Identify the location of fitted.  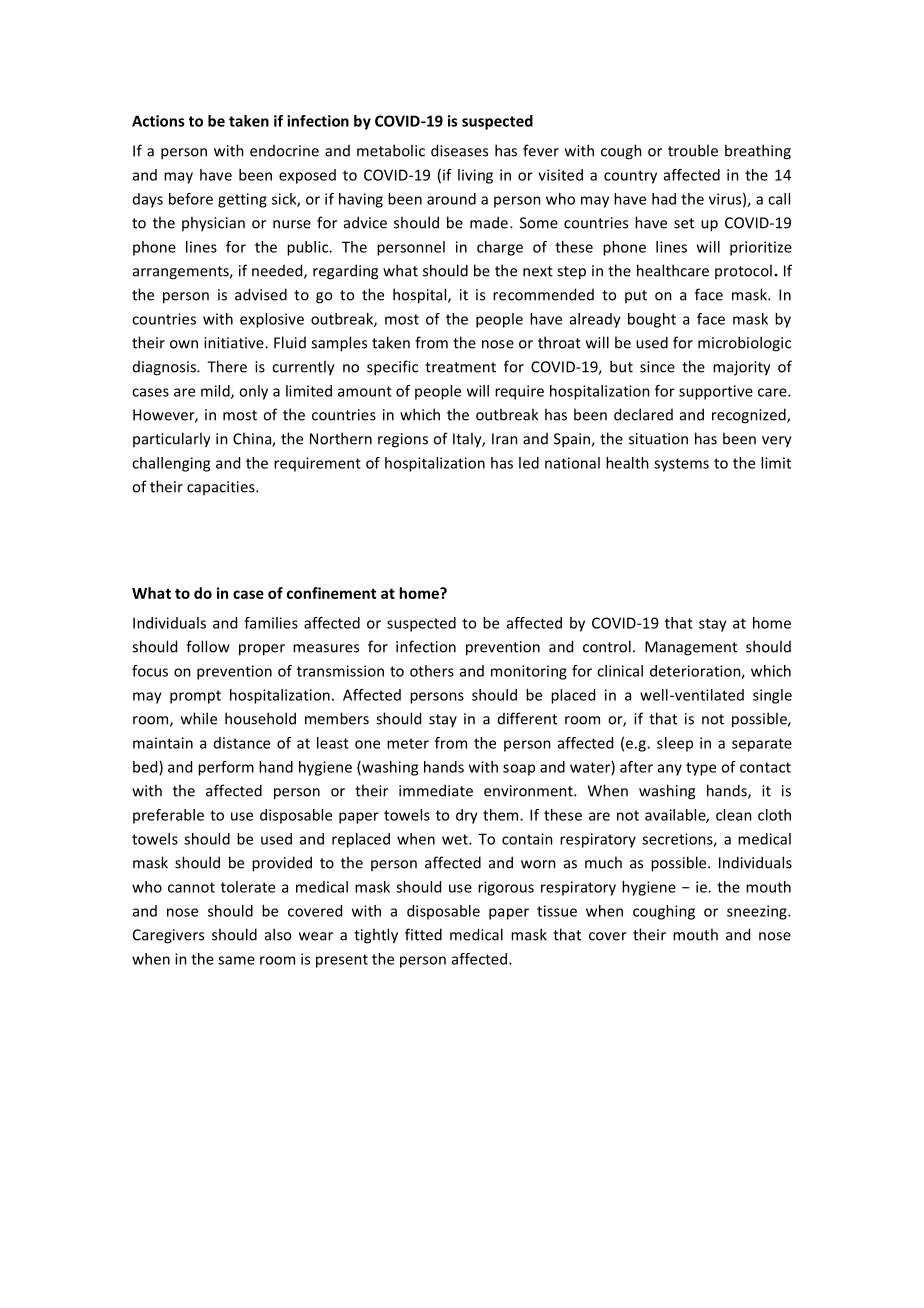
(423, 934).
